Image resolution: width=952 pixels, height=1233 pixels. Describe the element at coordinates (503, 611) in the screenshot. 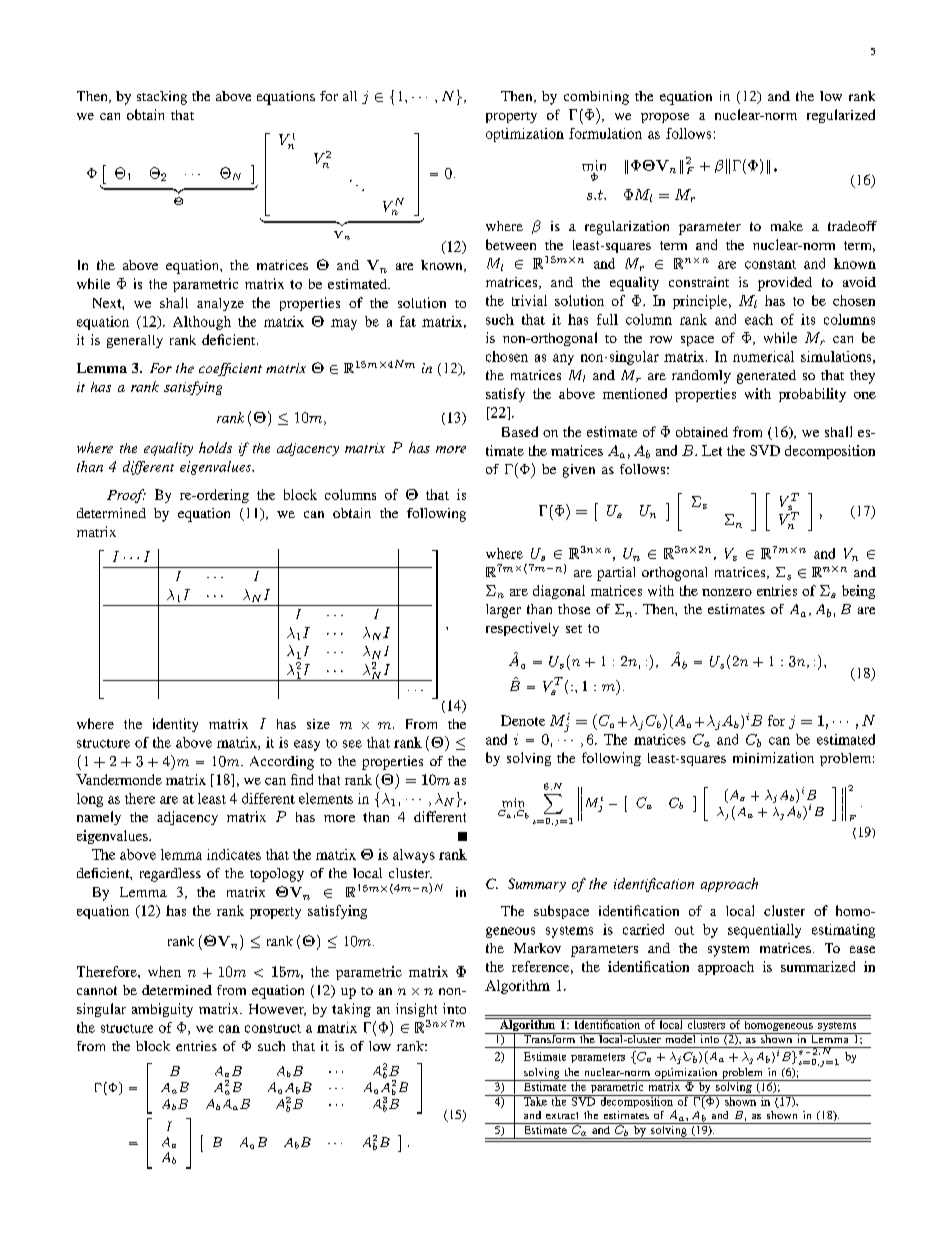

I see `larger` at that location.
